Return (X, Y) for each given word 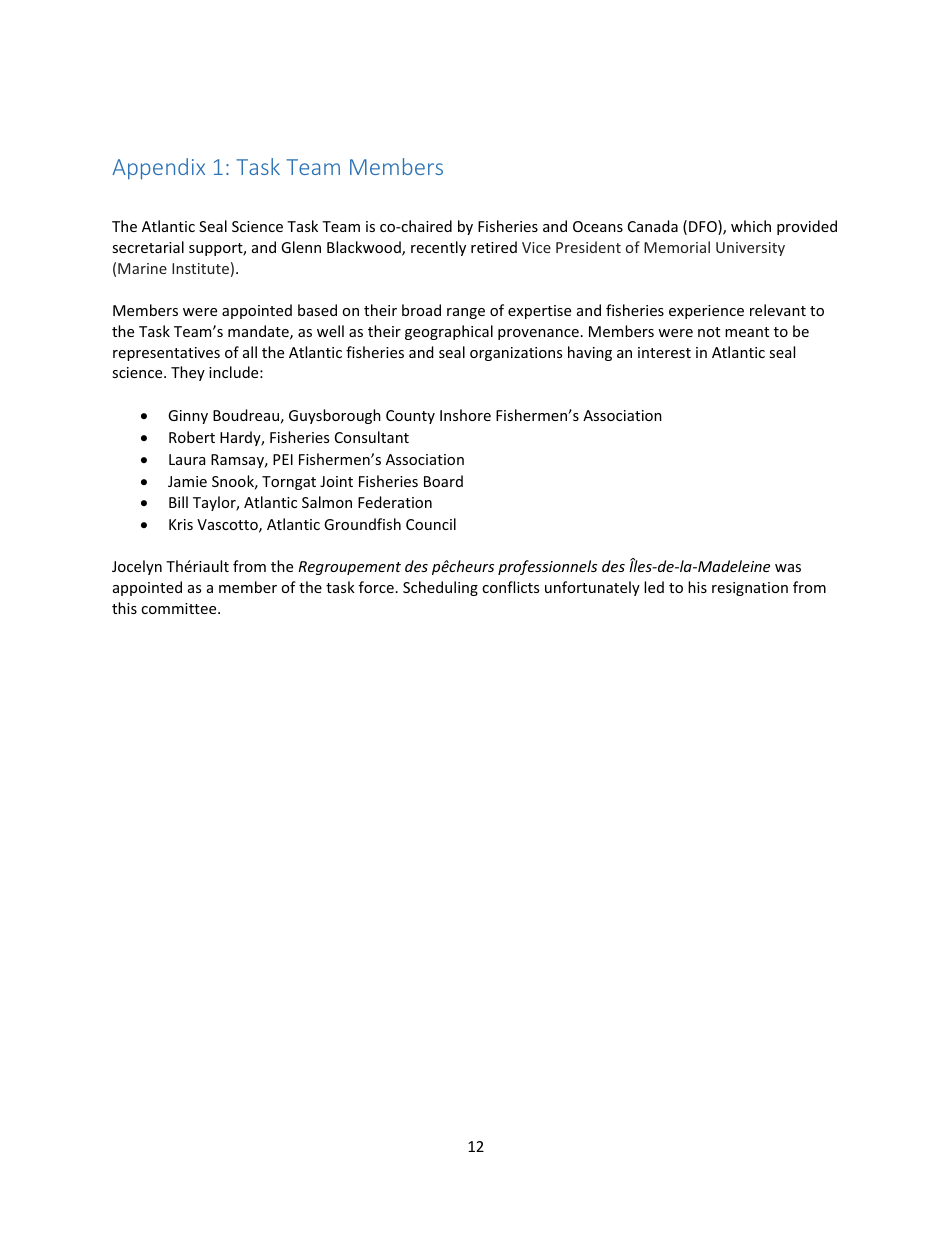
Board (443, 481)
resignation (750, 589)
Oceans (598, 226)
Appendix (158, 169)
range (466, 313)
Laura (187, 459)
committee (180, 608)
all (250, 352)
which (751, 226)
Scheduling (440, 588)
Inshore (465, 415)
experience (706, 312)
